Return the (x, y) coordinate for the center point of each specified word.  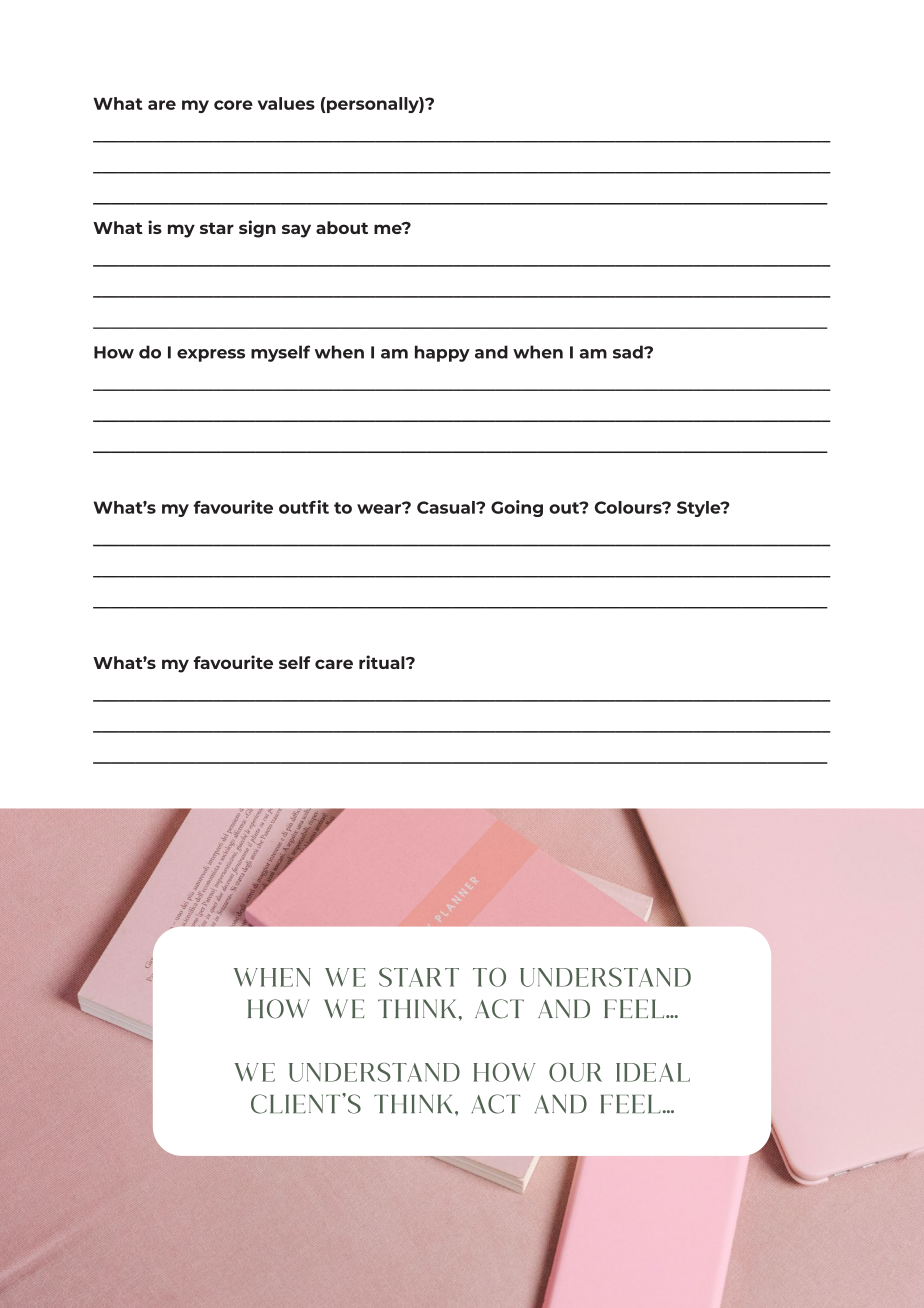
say (296, 231)
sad (629, 352)
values (286, 103)
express (211, 355)
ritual (383, 662)
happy (442, 353)
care (334, 664)
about (342, 227)
